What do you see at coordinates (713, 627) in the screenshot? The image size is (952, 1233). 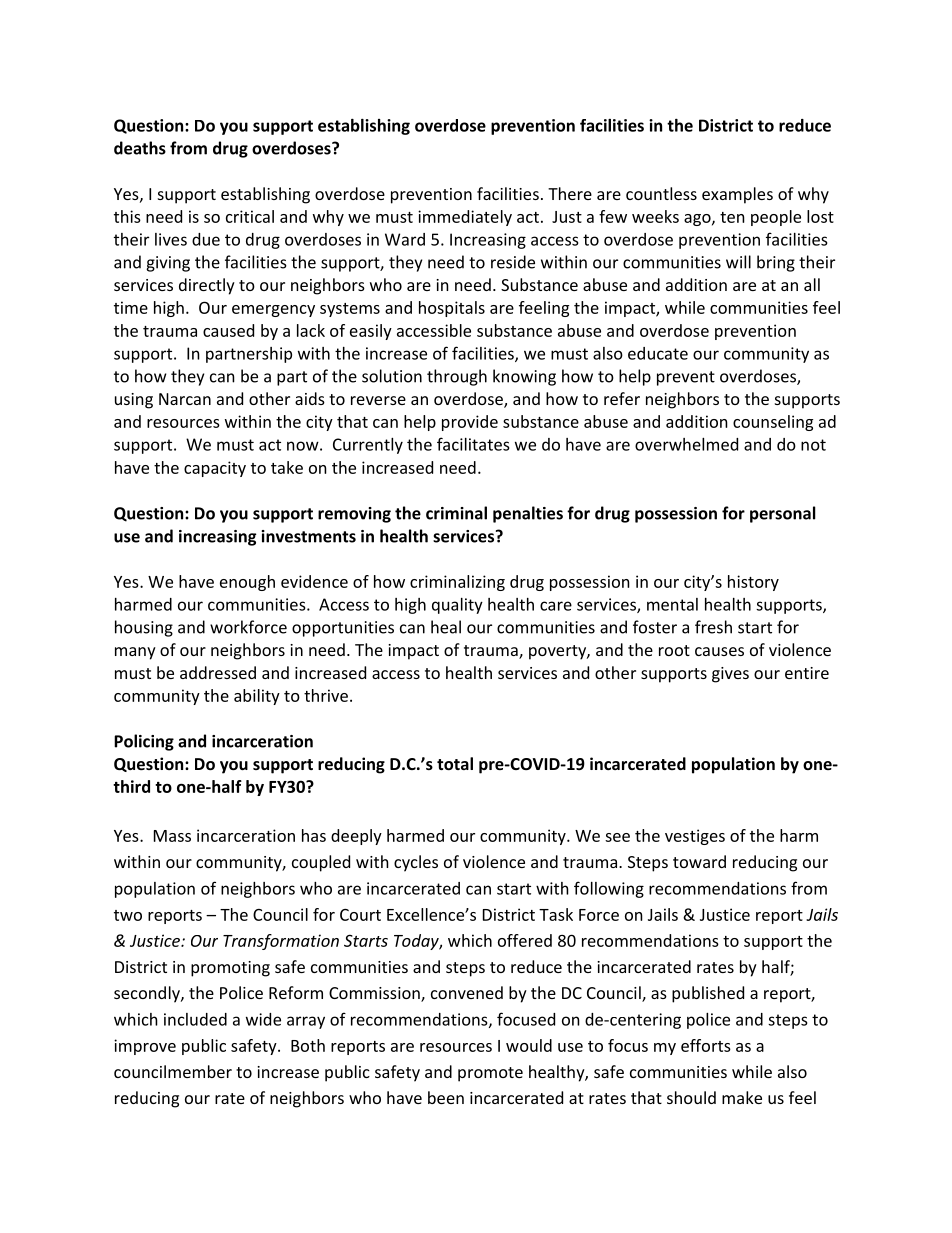 I see `fresh` at bounding box center [713, 627].
